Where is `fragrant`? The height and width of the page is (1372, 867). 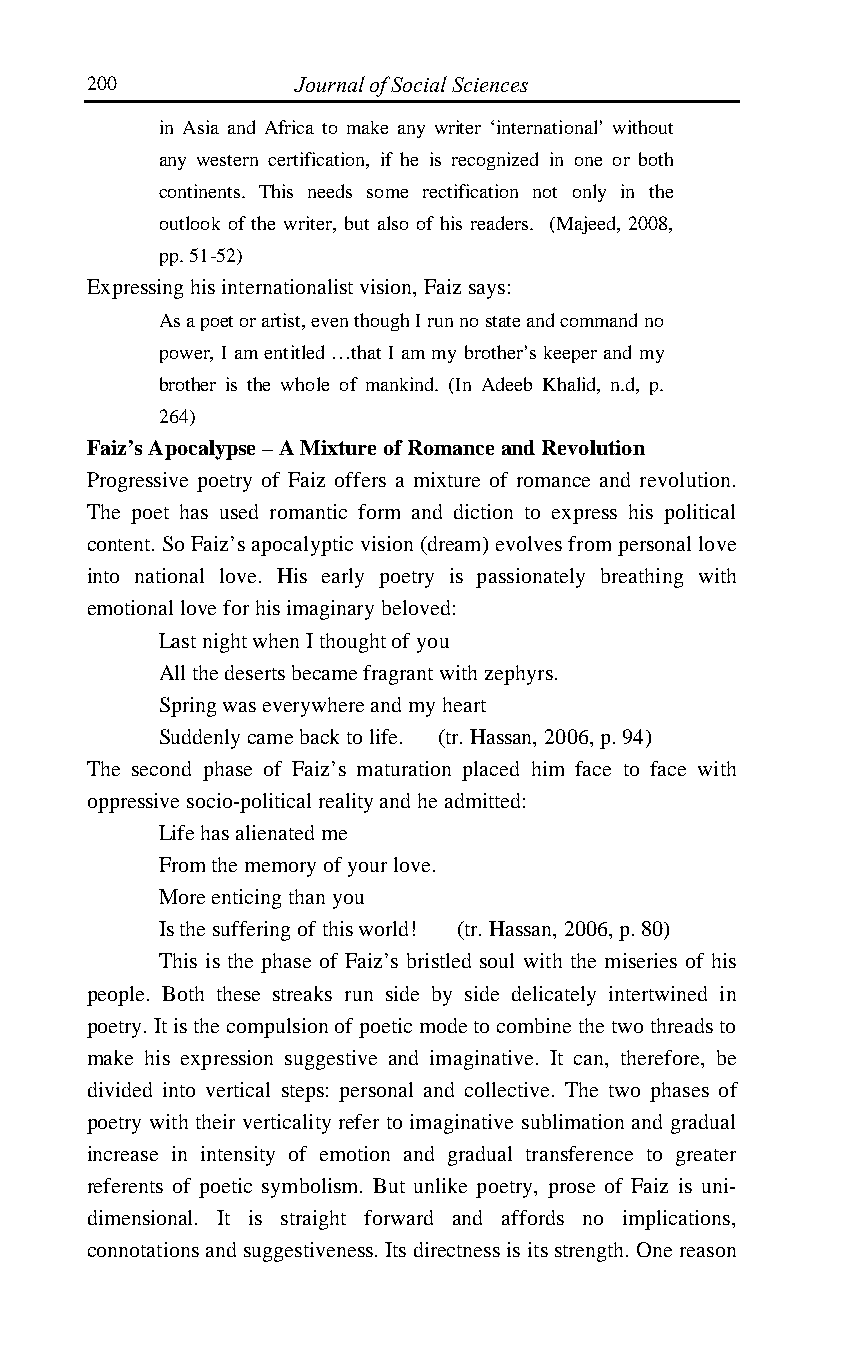 fragrant is located at coordinates (398, 675).
